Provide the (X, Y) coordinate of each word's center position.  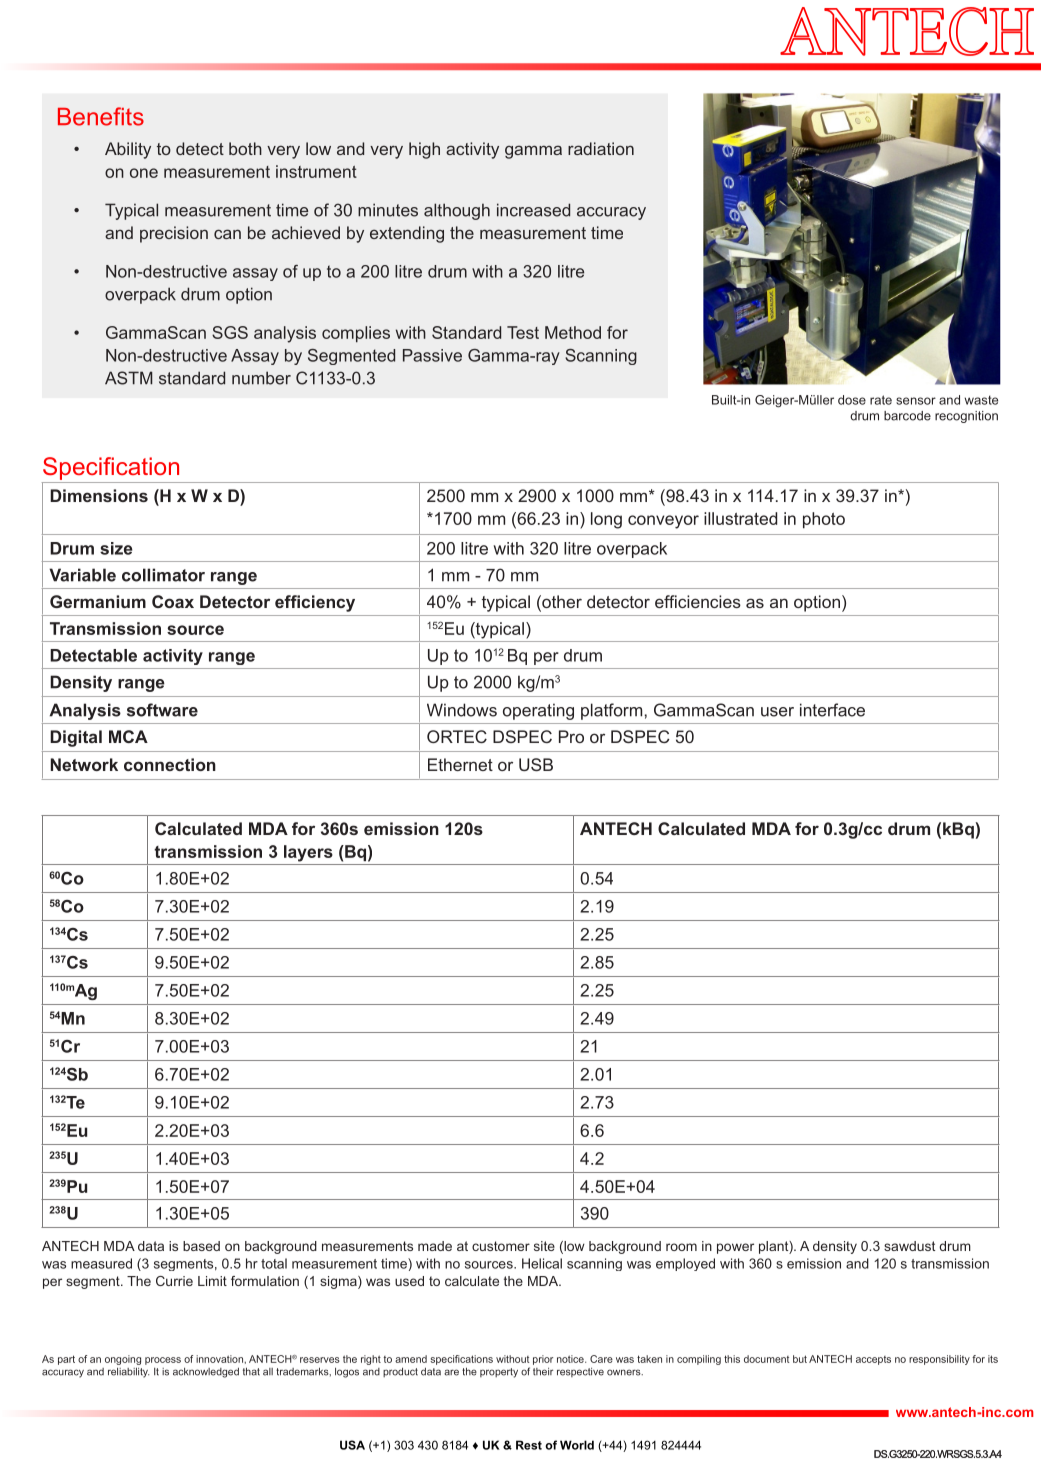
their (543, 1372)
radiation (601, 148)
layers (308, 853)
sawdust (909, 1246)
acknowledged (206, 1372)
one (144, 173)
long (606, 520)
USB (536, 764)
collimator (163, 575)
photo (824, 520)
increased (533, 210)
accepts (873, 1360)
